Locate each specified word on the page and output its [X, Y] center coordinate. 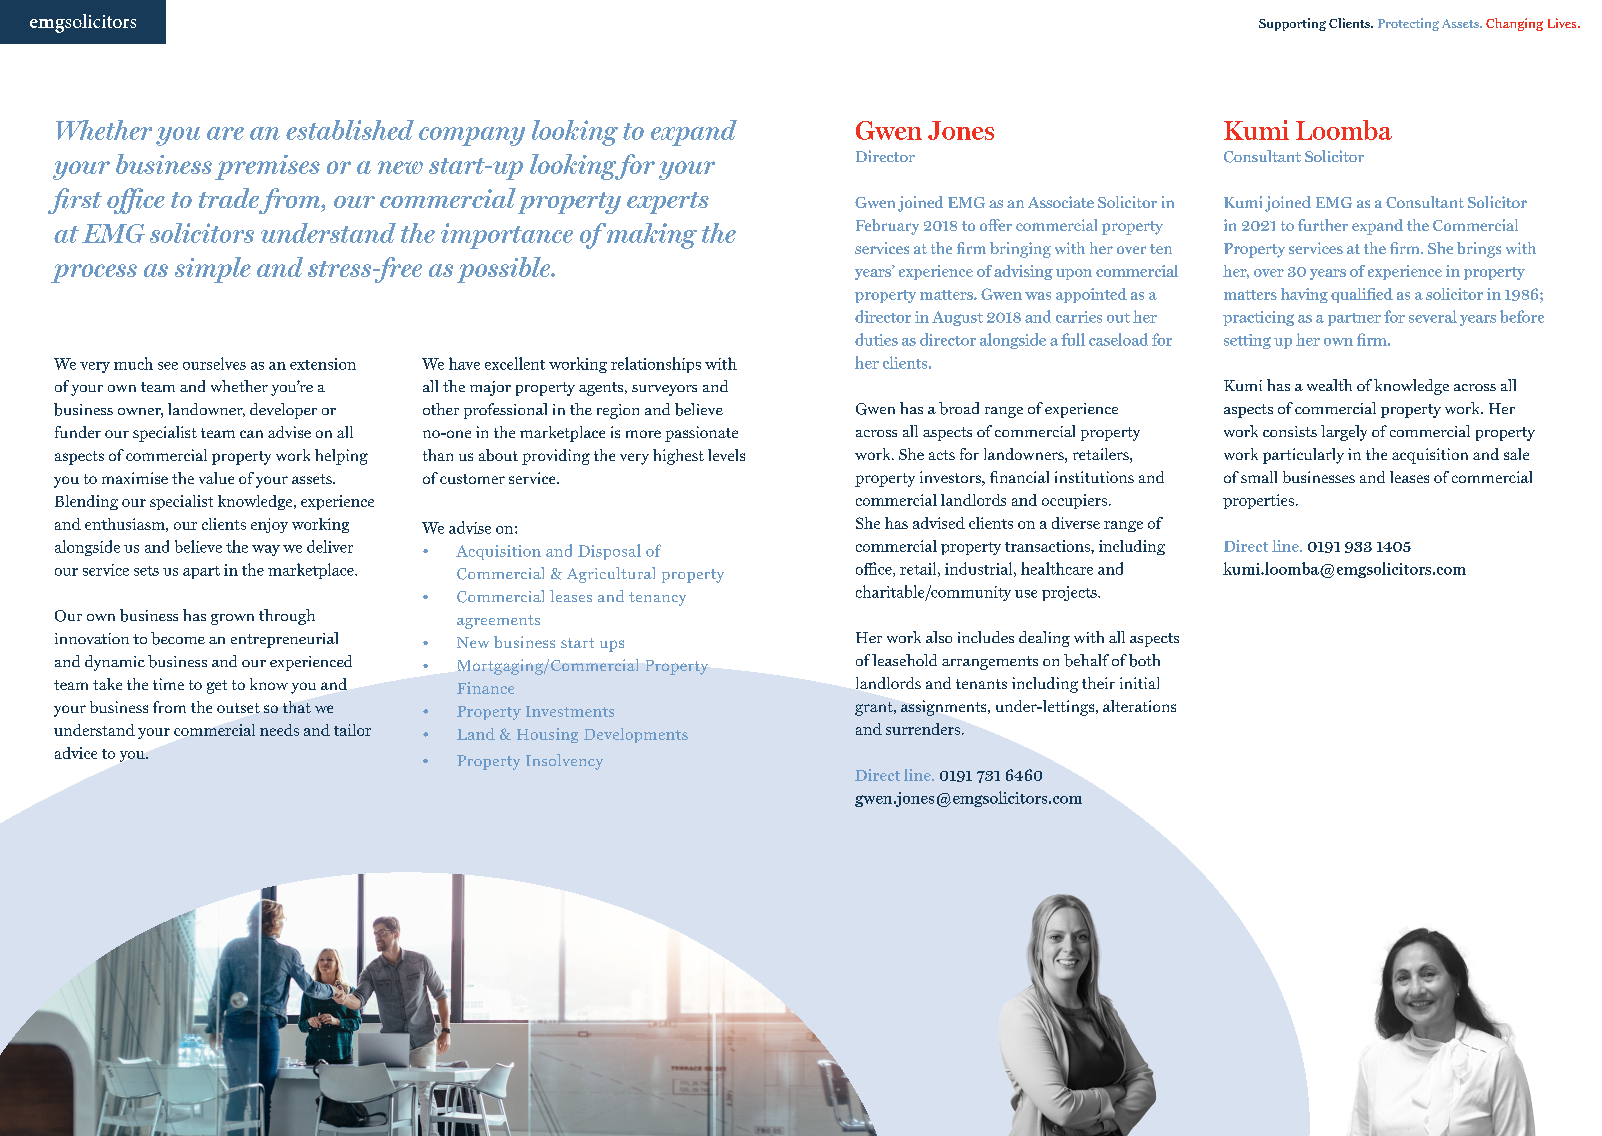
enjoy [269, 525]
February [887, 227]
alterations [1139, 706]
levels [726, 455]
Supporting [1292, 24]
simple [213, 270]
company [472, 136]
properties [1258, 501]
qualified [1362, 295]
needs [279, 730]
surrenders [923, 729]
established [350, 130]
